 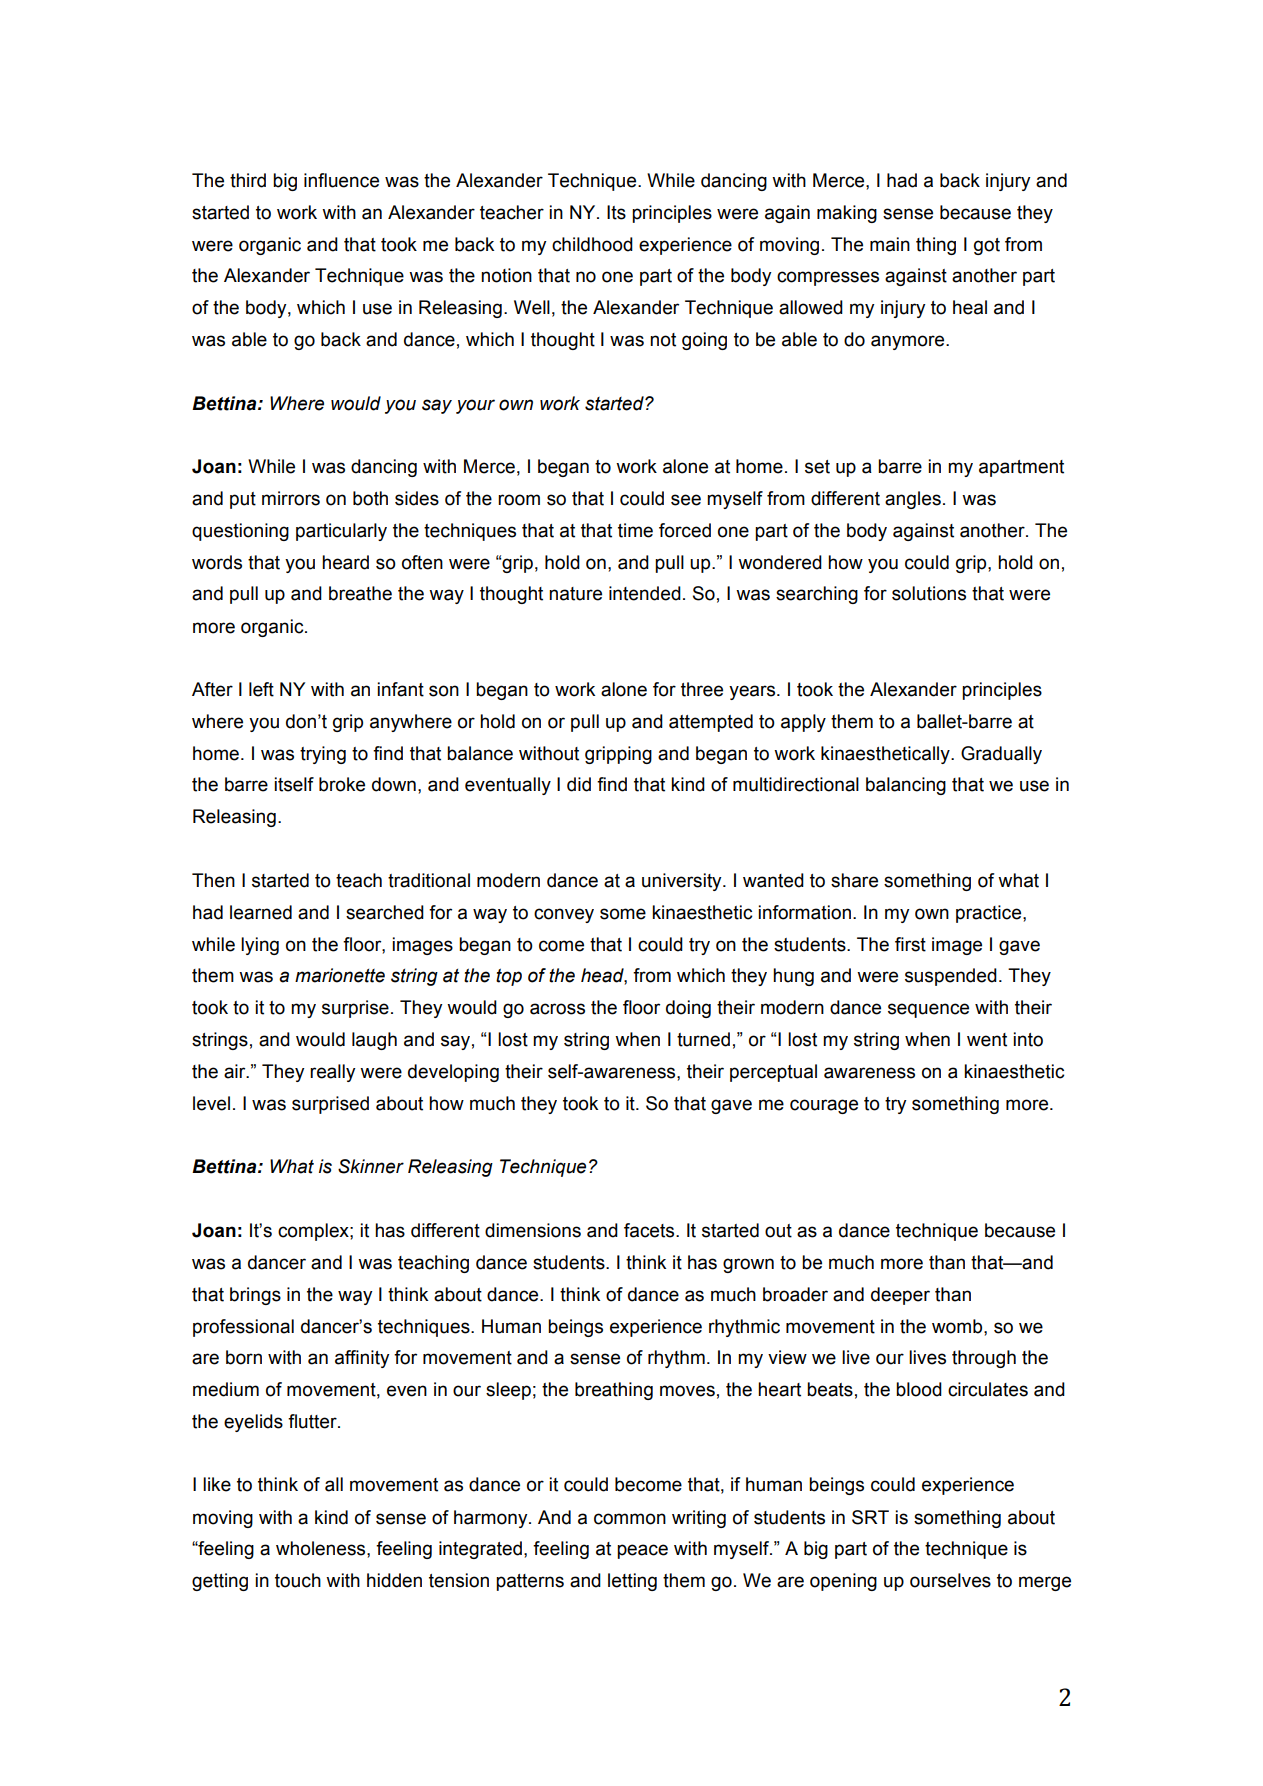 What do you see at coordinates (261, 912) in the image?
I see `learned` at bounding box center [261, 912].
